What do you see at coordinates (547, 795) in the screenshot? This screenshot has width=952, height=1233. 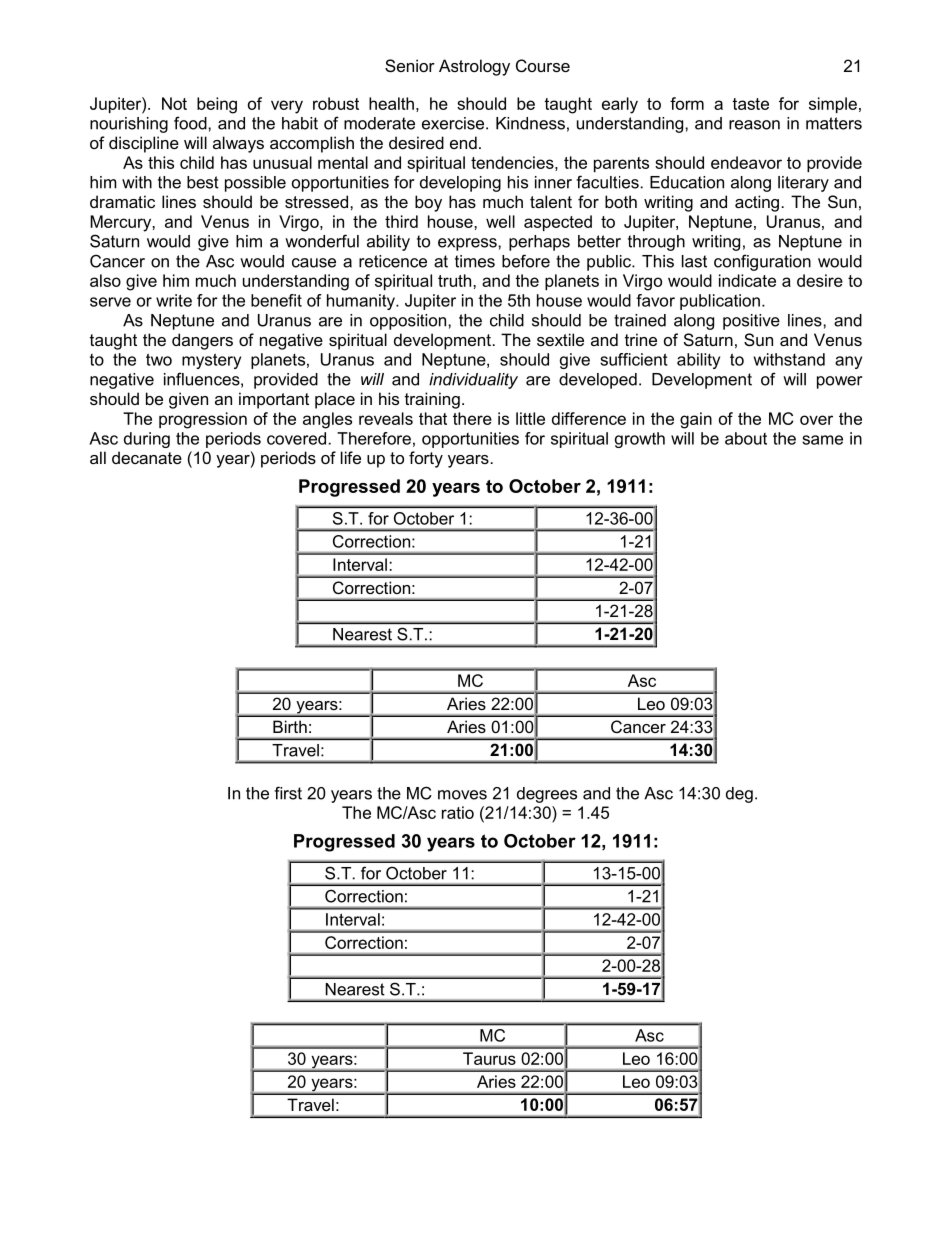 I see `degrees` at bounding box center [547, 795].
